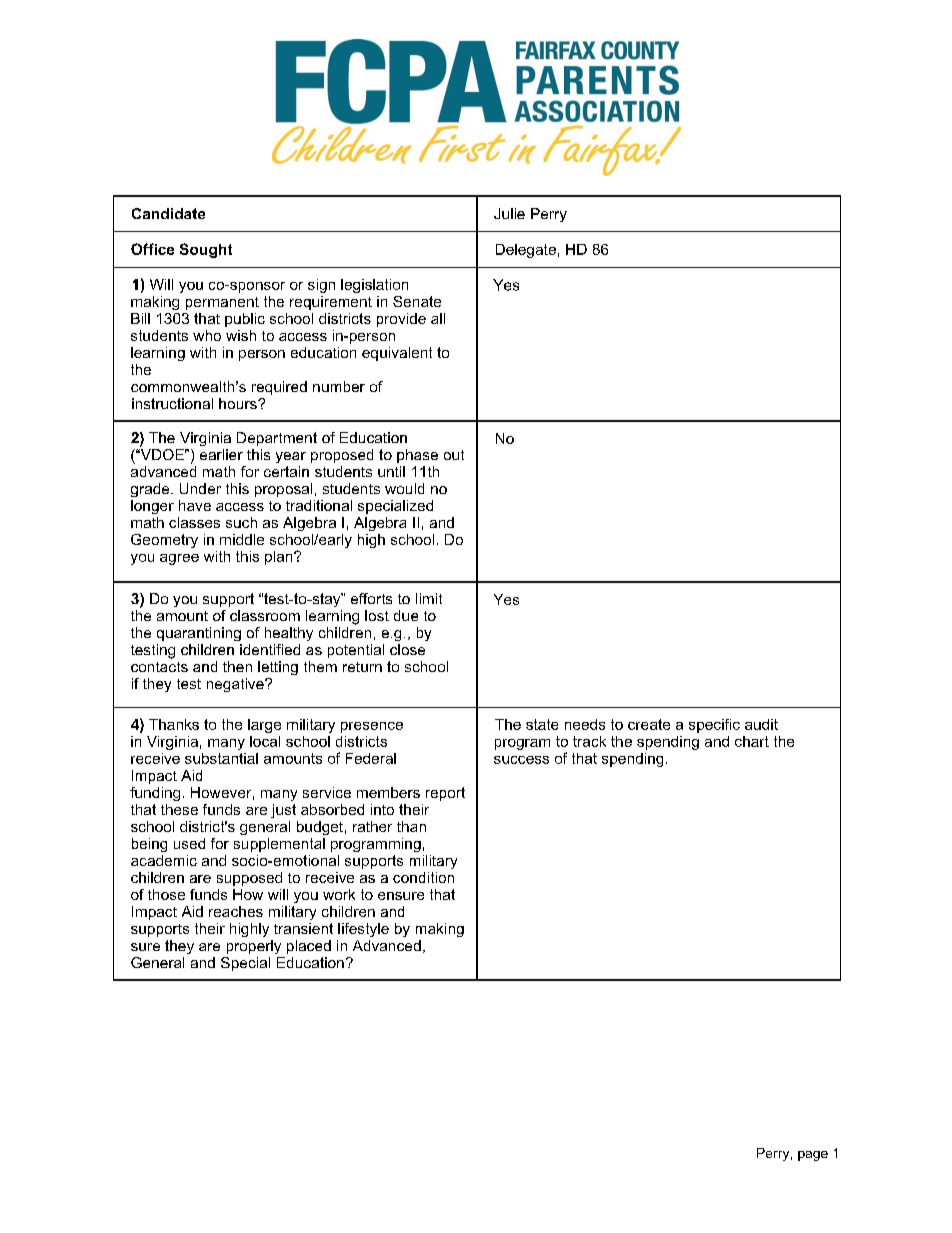 The image size is (952, 1233). What do you see at coordinates (526, 251) in the screenshot?
I see `Delegate` at bounding box center [526, 251].
